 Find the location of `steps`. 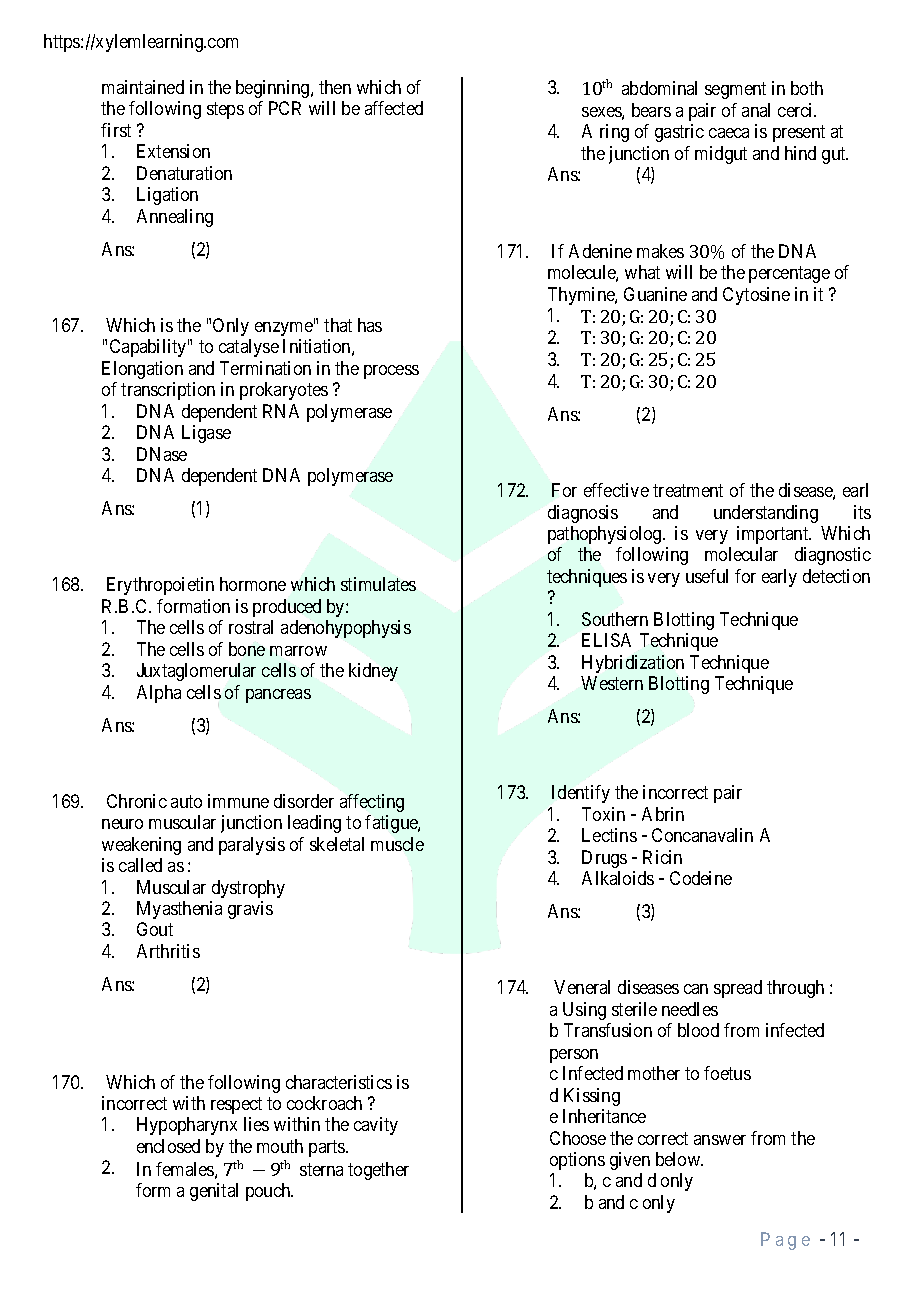

steps is located at coordinates (225, 111).
